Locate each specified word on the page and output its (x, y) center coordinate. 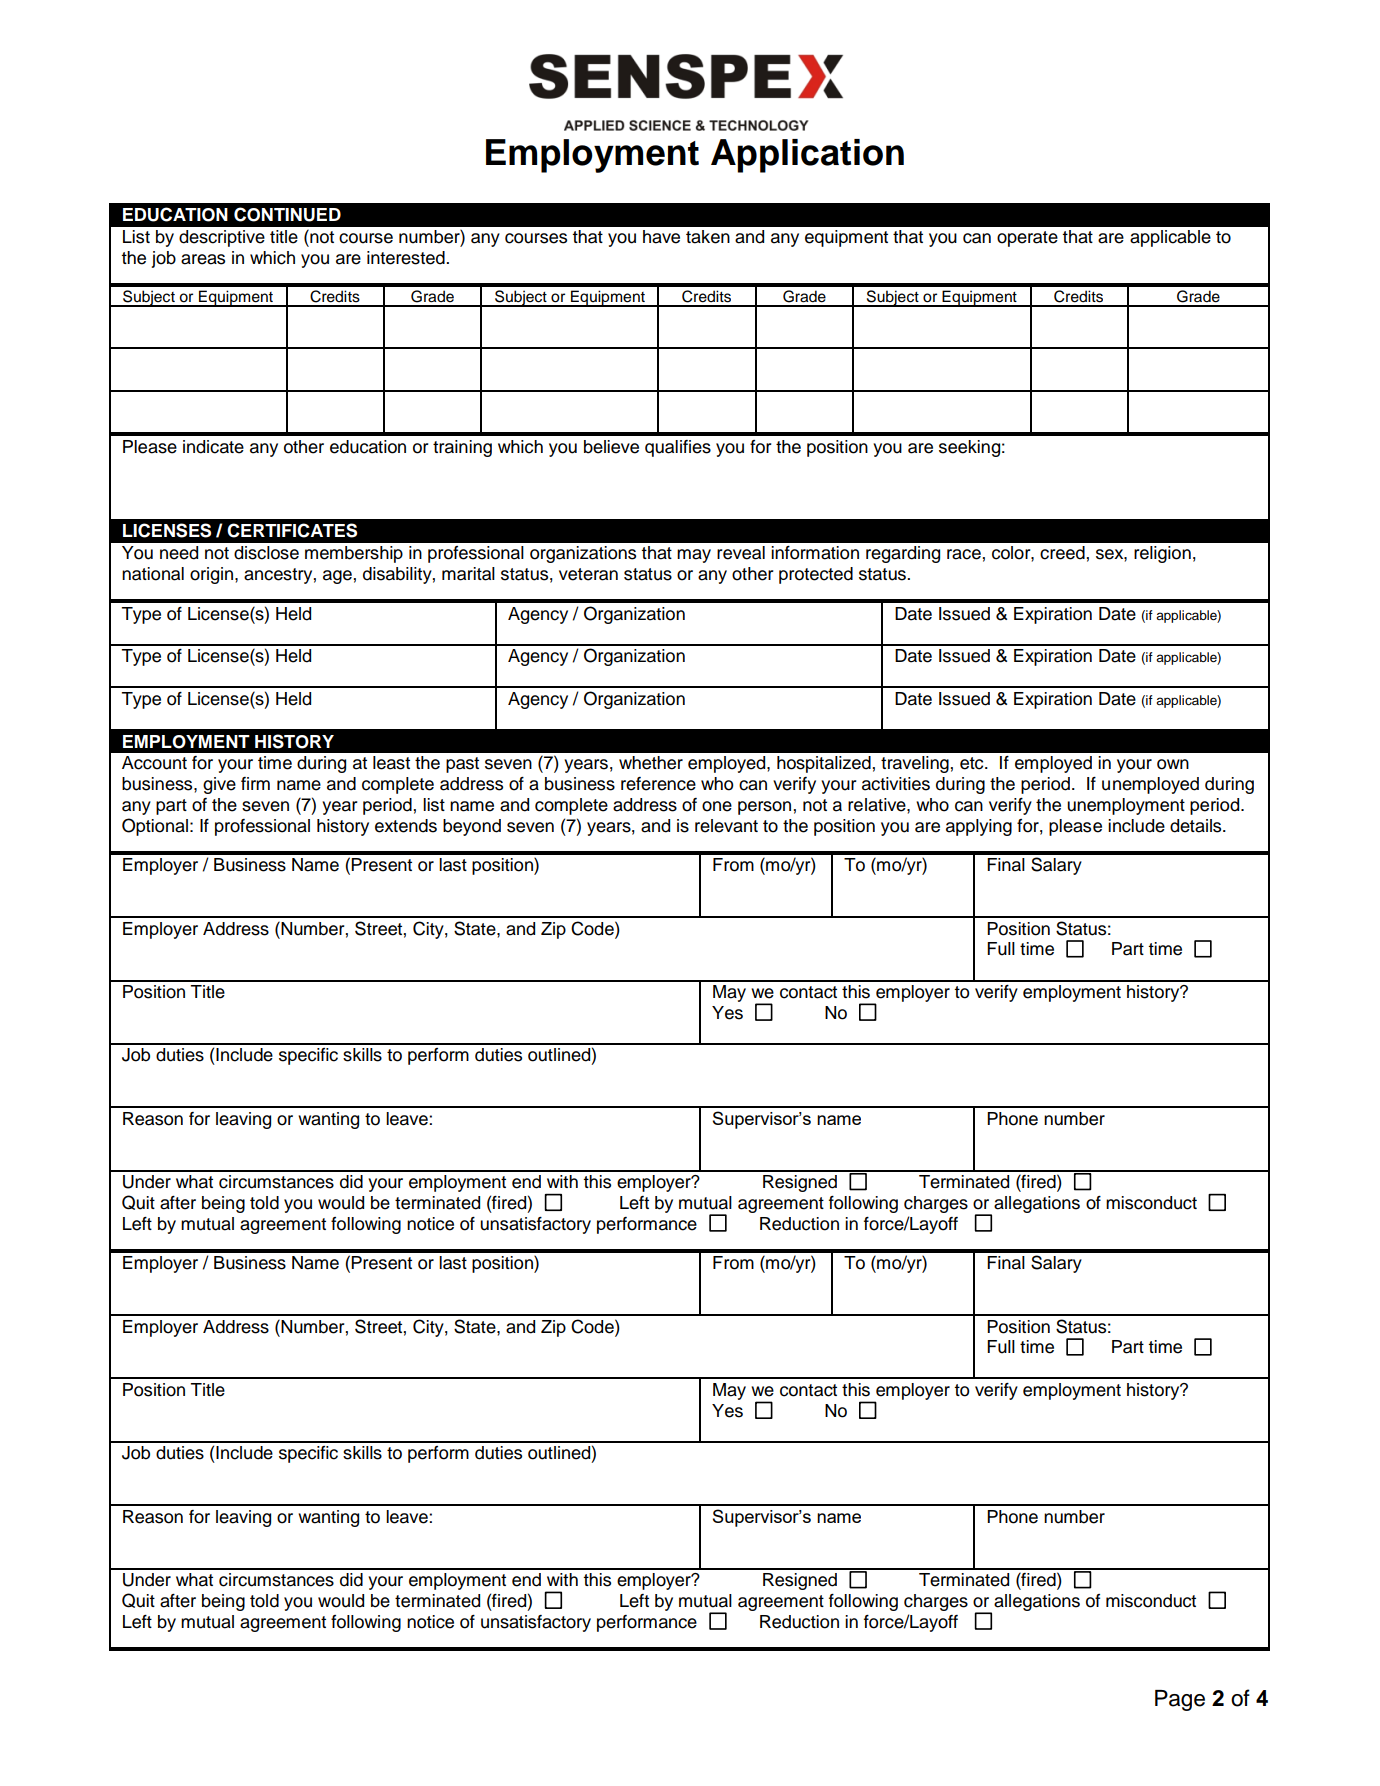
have (661, 237)
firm (255, 783)
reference (658, 784)
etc (973, 763)
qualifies (678, 448)
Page (1180, 1700)
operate (1027, 239)
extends (406, 826)
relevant (726, 826)
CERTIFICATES (292, 530)
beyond (472, 827)
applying (979, 827)
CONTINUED (287, 214)
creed (1062, 553)
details (1197, 826)
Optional (155, 827)
